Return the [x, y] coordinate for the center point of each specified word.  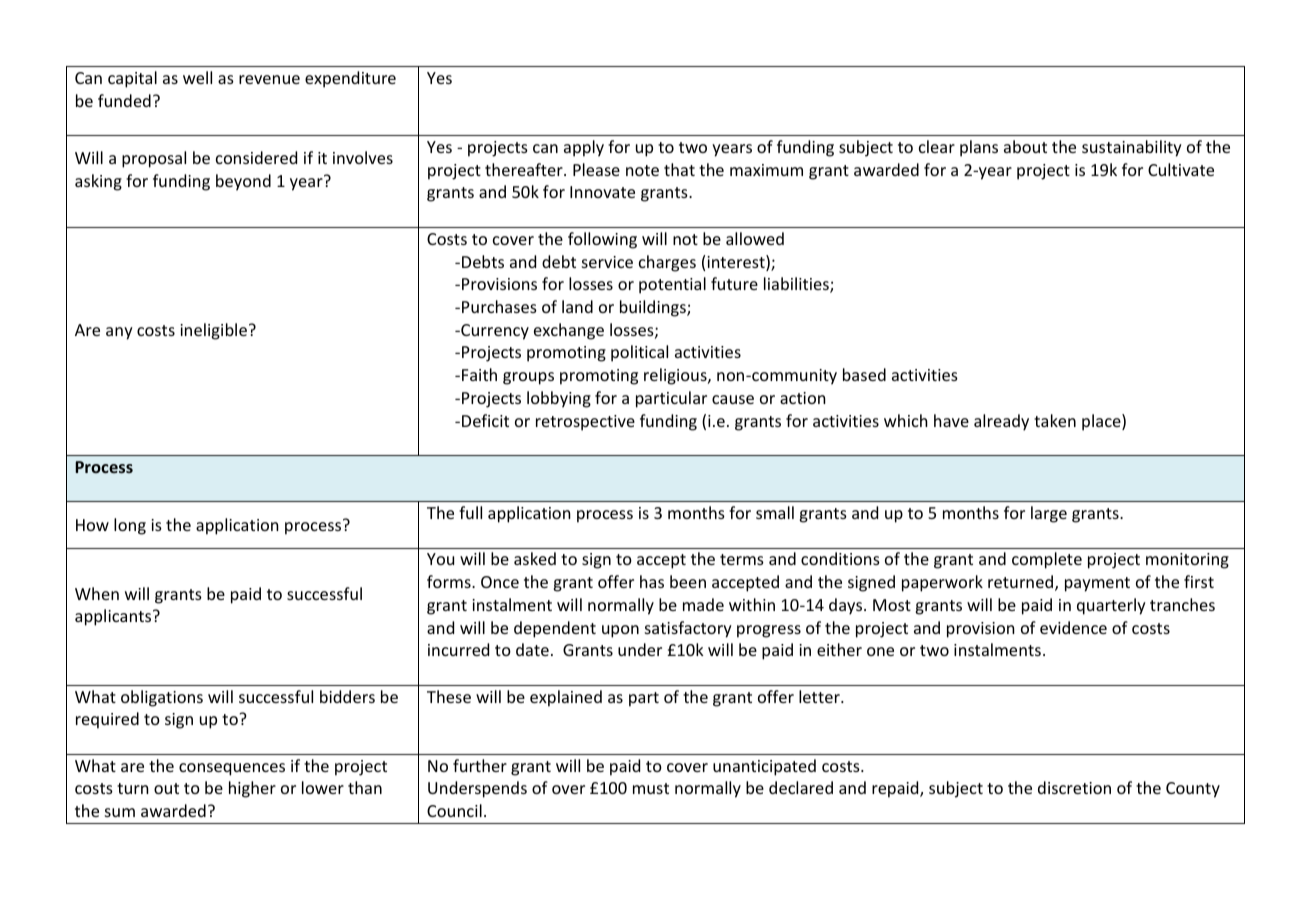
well [197, 77]
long [130, 526]
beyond [243, 182]
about [1025, 146]
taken [1055, 420]
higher [252, 789]
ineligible [213, 331]
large [1049, 514]
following [602, 240]
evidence [1073, 627]
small [775, 512]
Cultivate [1181, 169]
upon [620, 631]
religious [676, 376]
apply [584, 148]
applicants [114, 617]
